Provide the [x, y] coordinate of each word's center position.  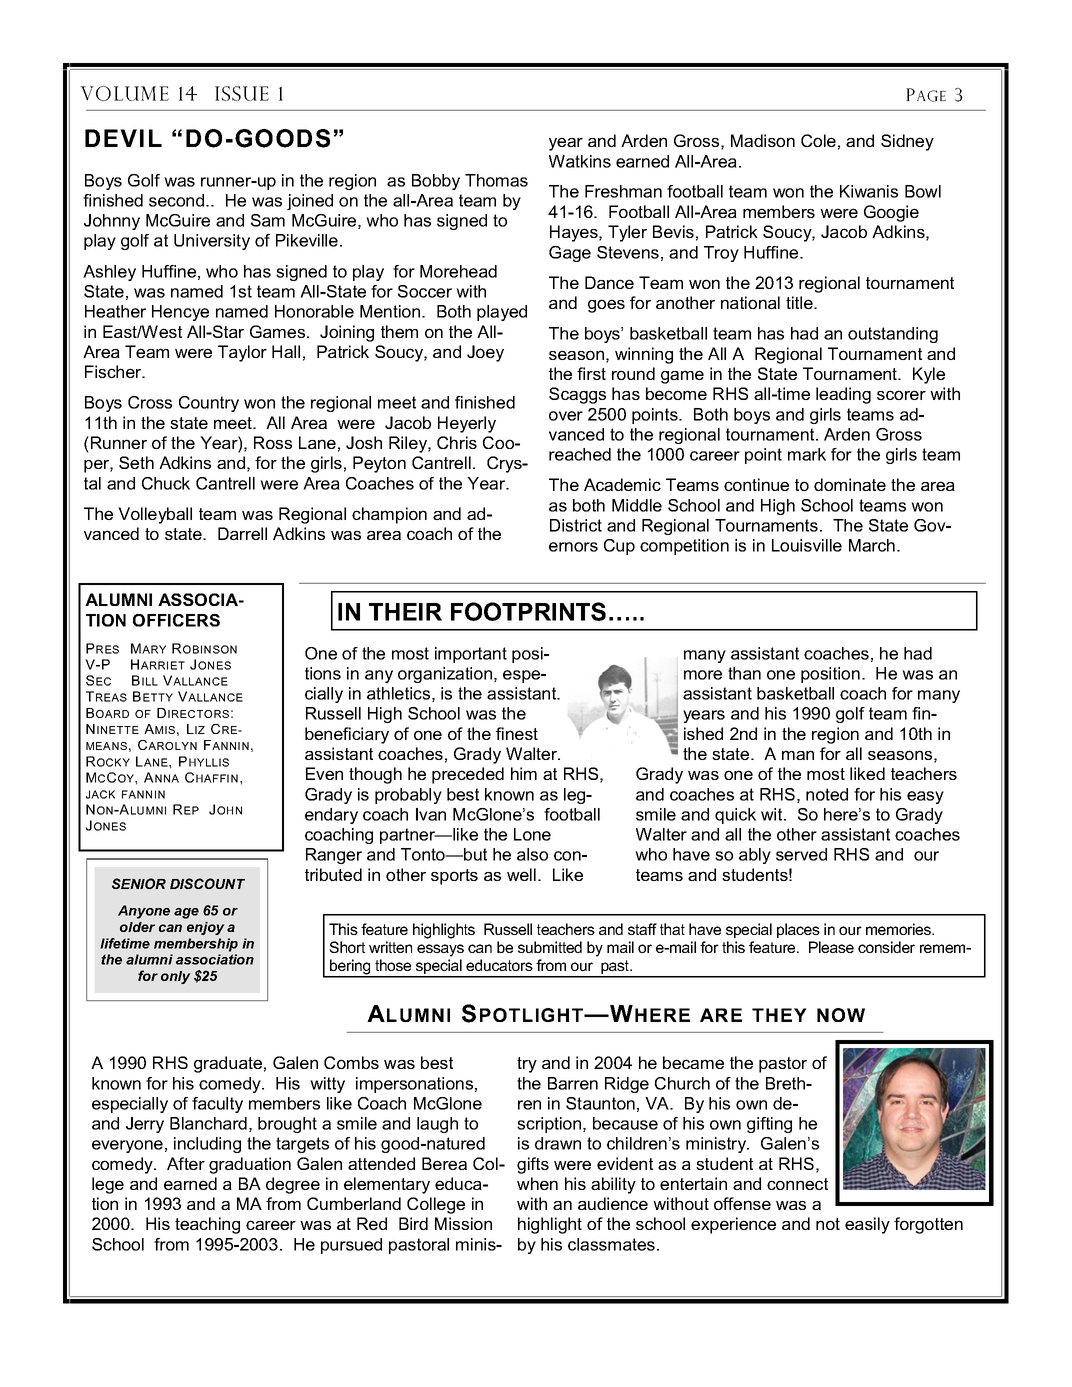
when [537, 1183]
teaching [207, 1225]
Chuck [166, 483]
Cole [818, 140]
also [532, 854]
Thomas [496, 180]
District [576, 525]
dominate [850, 484]
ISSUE [242, 93]
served [801, 854]
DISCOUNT [207, 883]
